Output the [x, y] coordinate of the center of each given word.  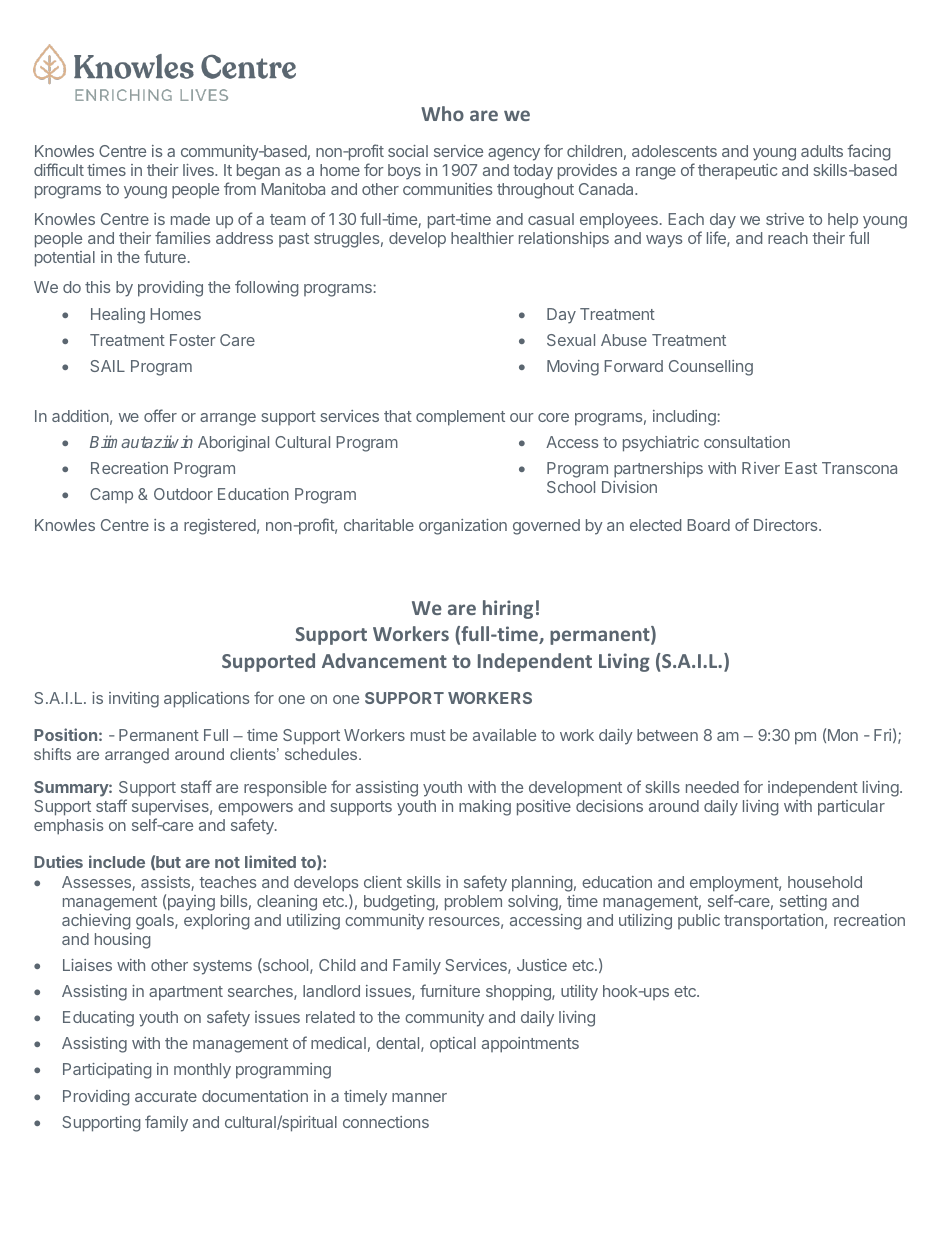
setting [803, 903]
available [504, 735]
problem [473, 903]
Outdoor [183, 494]
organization [463, 527]
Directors [787, 525]
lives [199, 170]
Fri [882, 735]
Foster [193, 340]
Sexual [571, 340]
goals [156, 922]
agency [514, 154]
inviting [134, 700]
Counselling [711, 368]
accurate [166, 1096]
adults [822, 151]
